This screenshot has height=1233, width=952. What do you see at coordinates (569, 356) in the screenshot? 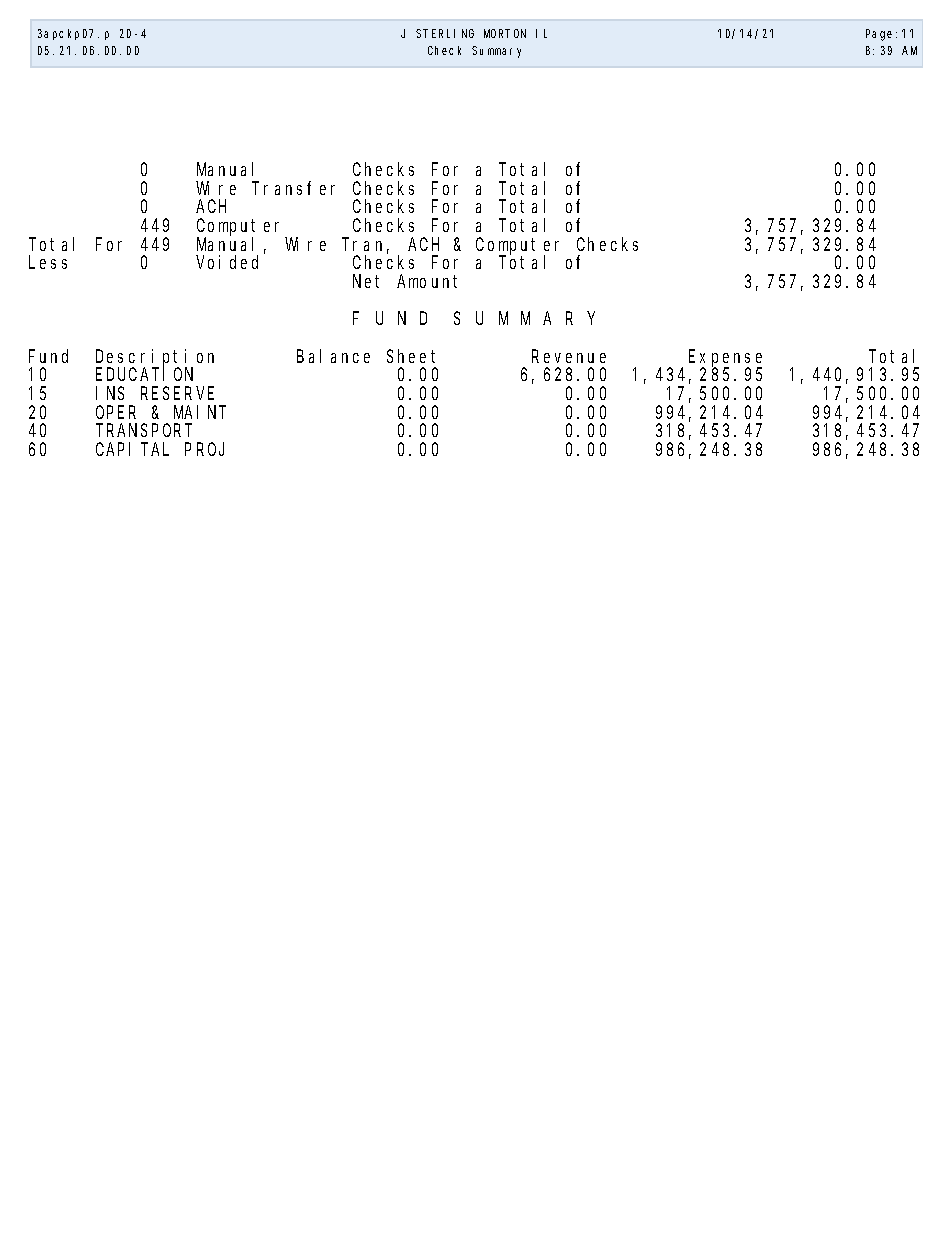
I see `Revenue` at bounding box center [569, 356].
